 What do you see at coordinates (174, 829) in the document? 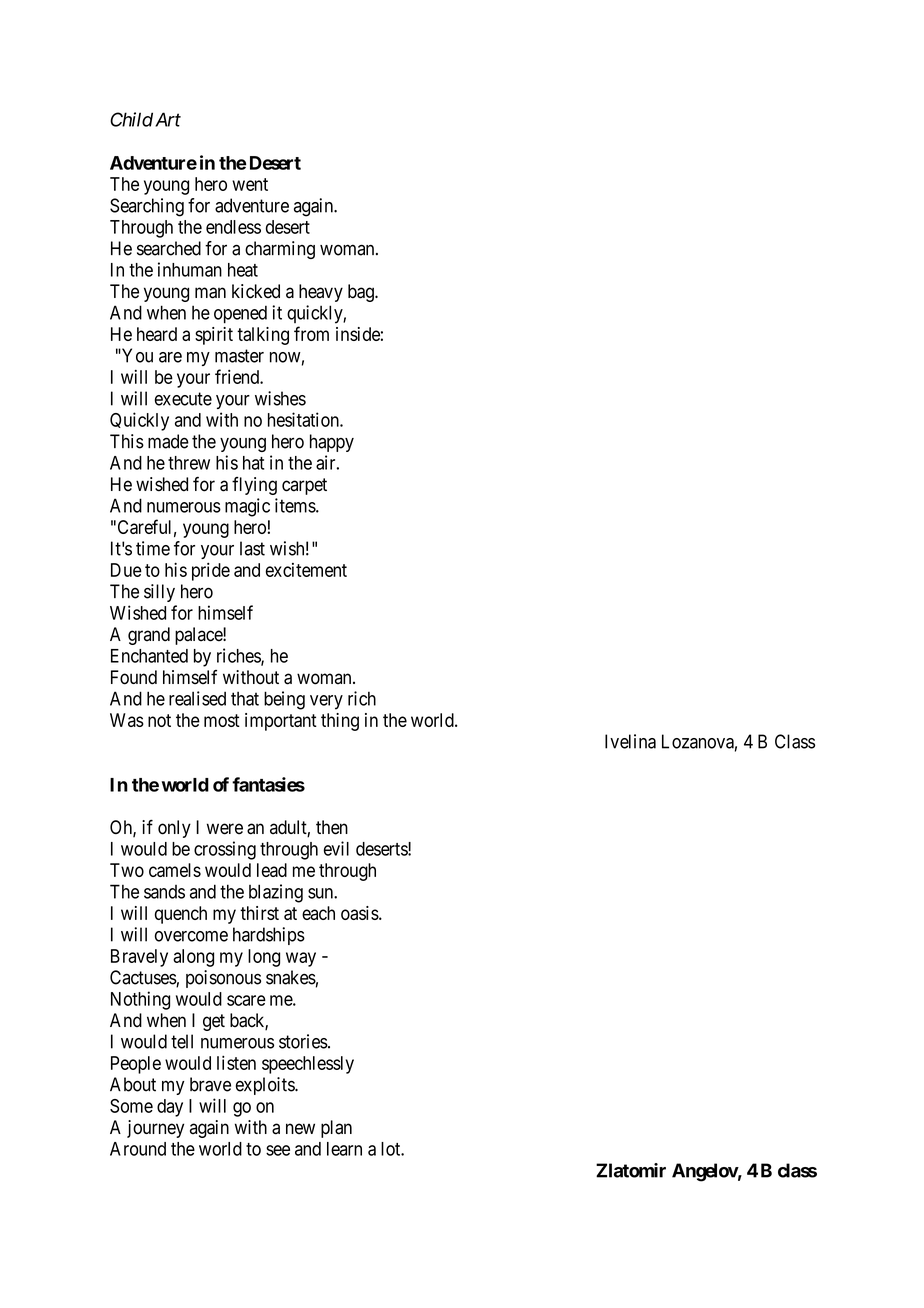
I see `only` at bounding box center [174, 829].
